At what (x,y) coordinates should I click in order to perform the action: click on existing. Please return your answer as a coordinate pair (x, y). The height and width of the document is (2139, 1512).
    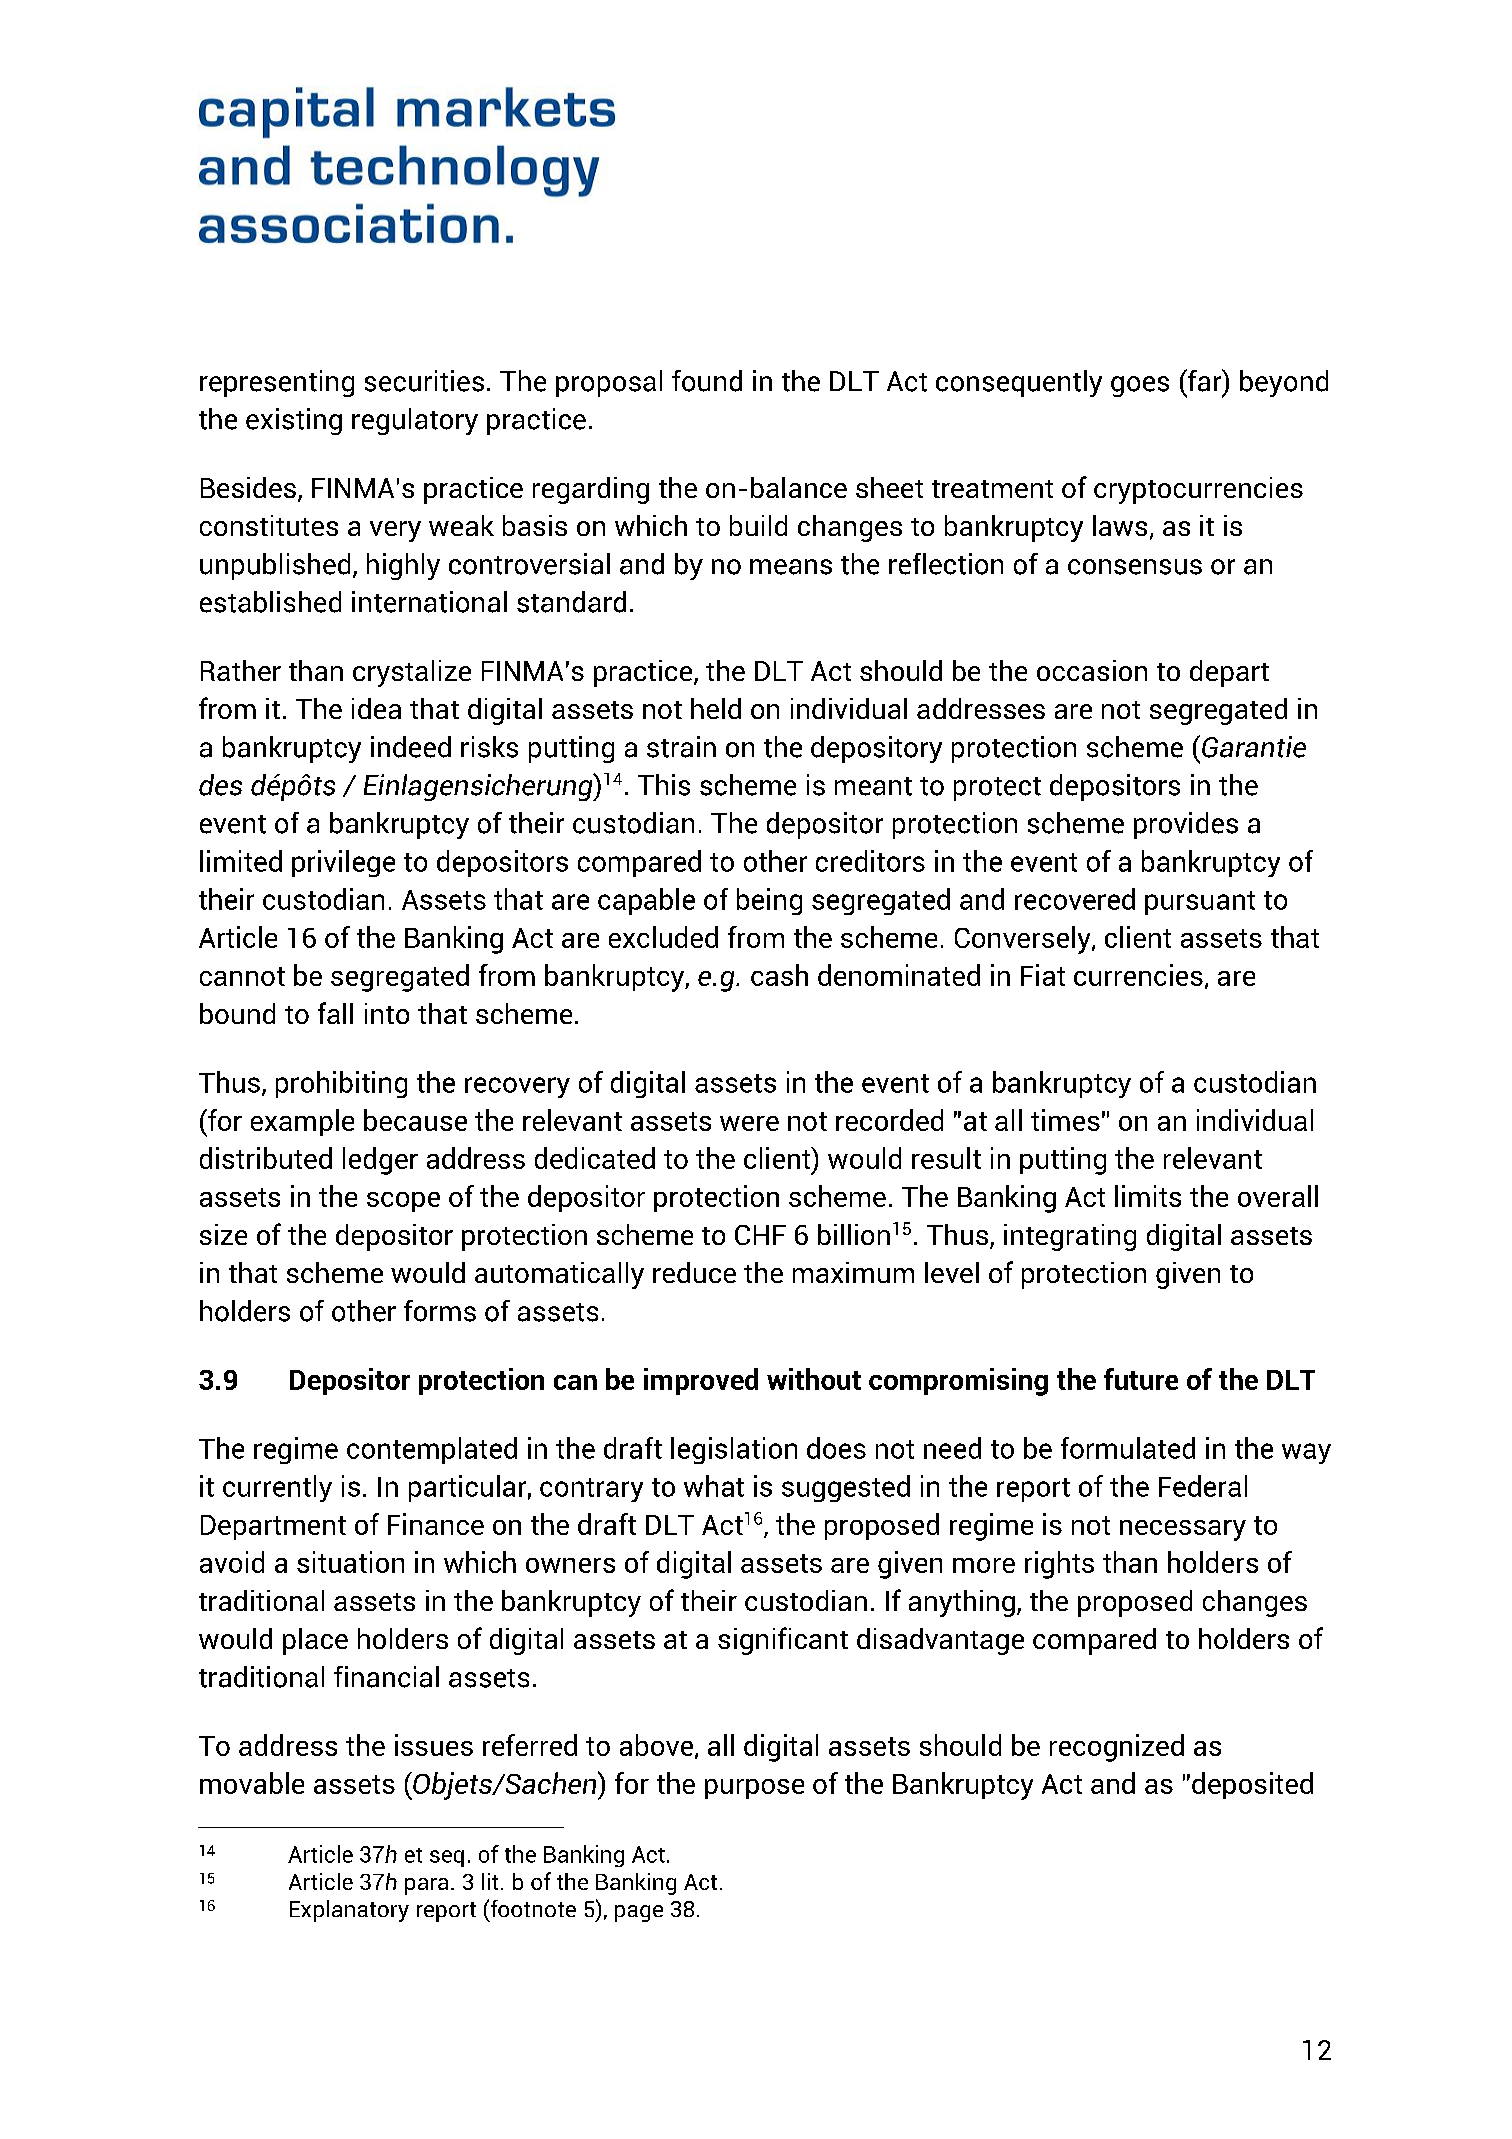
    Looking at the image, I should click on (294, 421).
